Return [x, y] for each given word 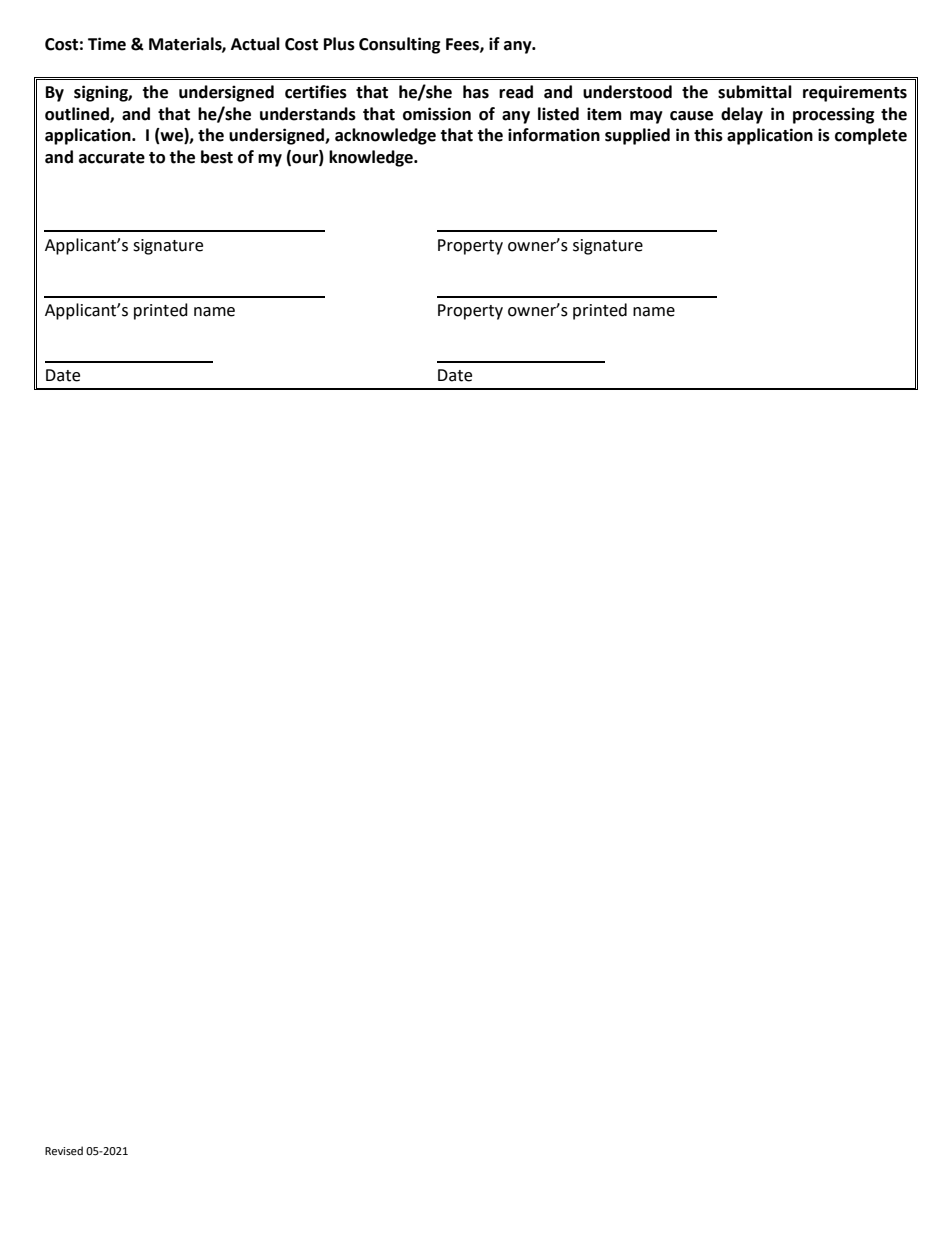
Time [107, 44]
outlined [78, 114]
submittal [755, 92]
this [708, 135]
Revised [64, 1151]
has [476, 92]
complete [871, 136]
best [217, 157]
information [554, 135]
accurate [112, 158]
